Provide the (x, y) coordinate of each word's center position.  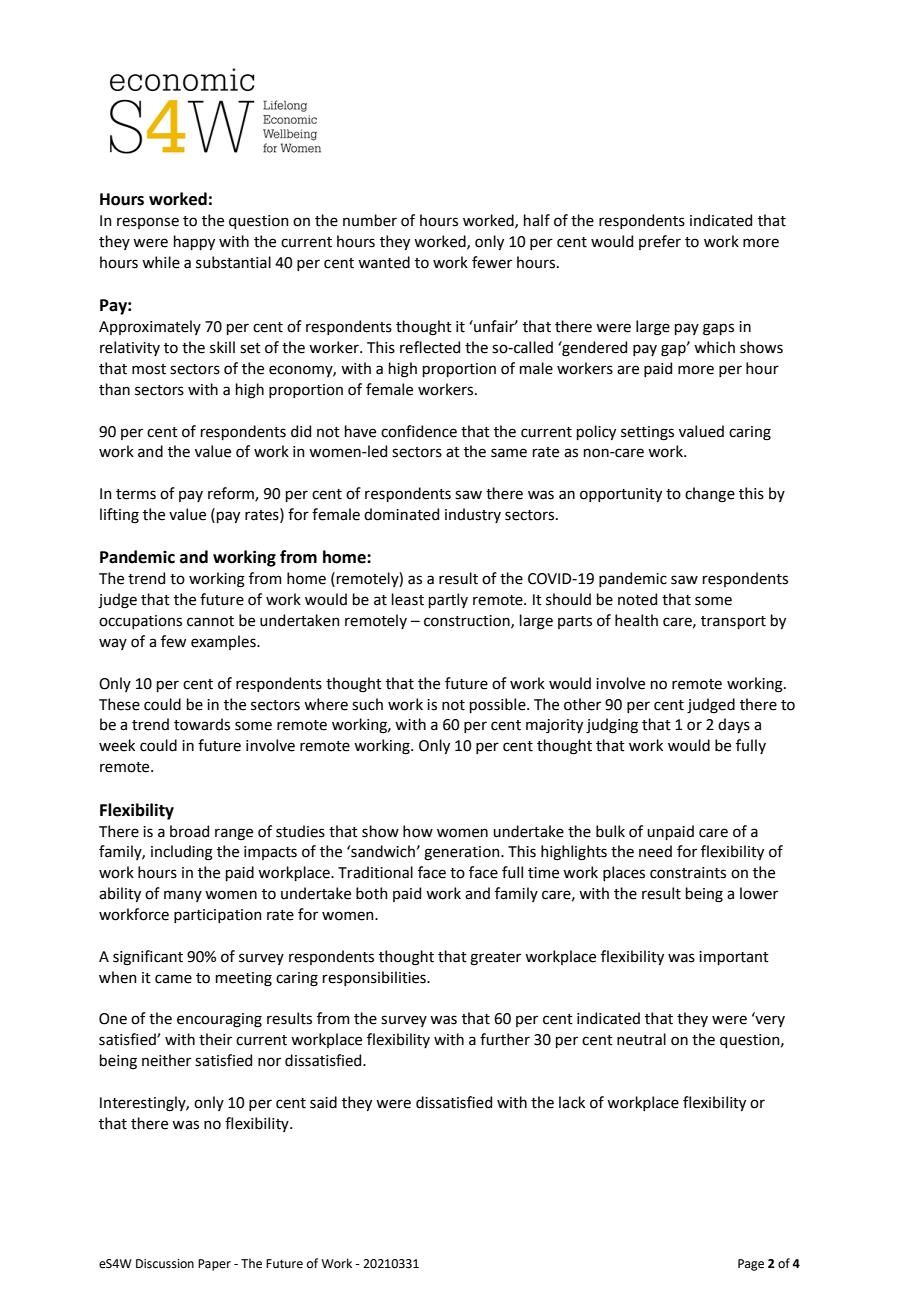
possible (499, 705)
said (323, 1102)
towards (202, 724)
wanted (384, 262)
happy (194, 242)
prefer (660, 242)
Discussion (165, 1264)
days (734, 725)
